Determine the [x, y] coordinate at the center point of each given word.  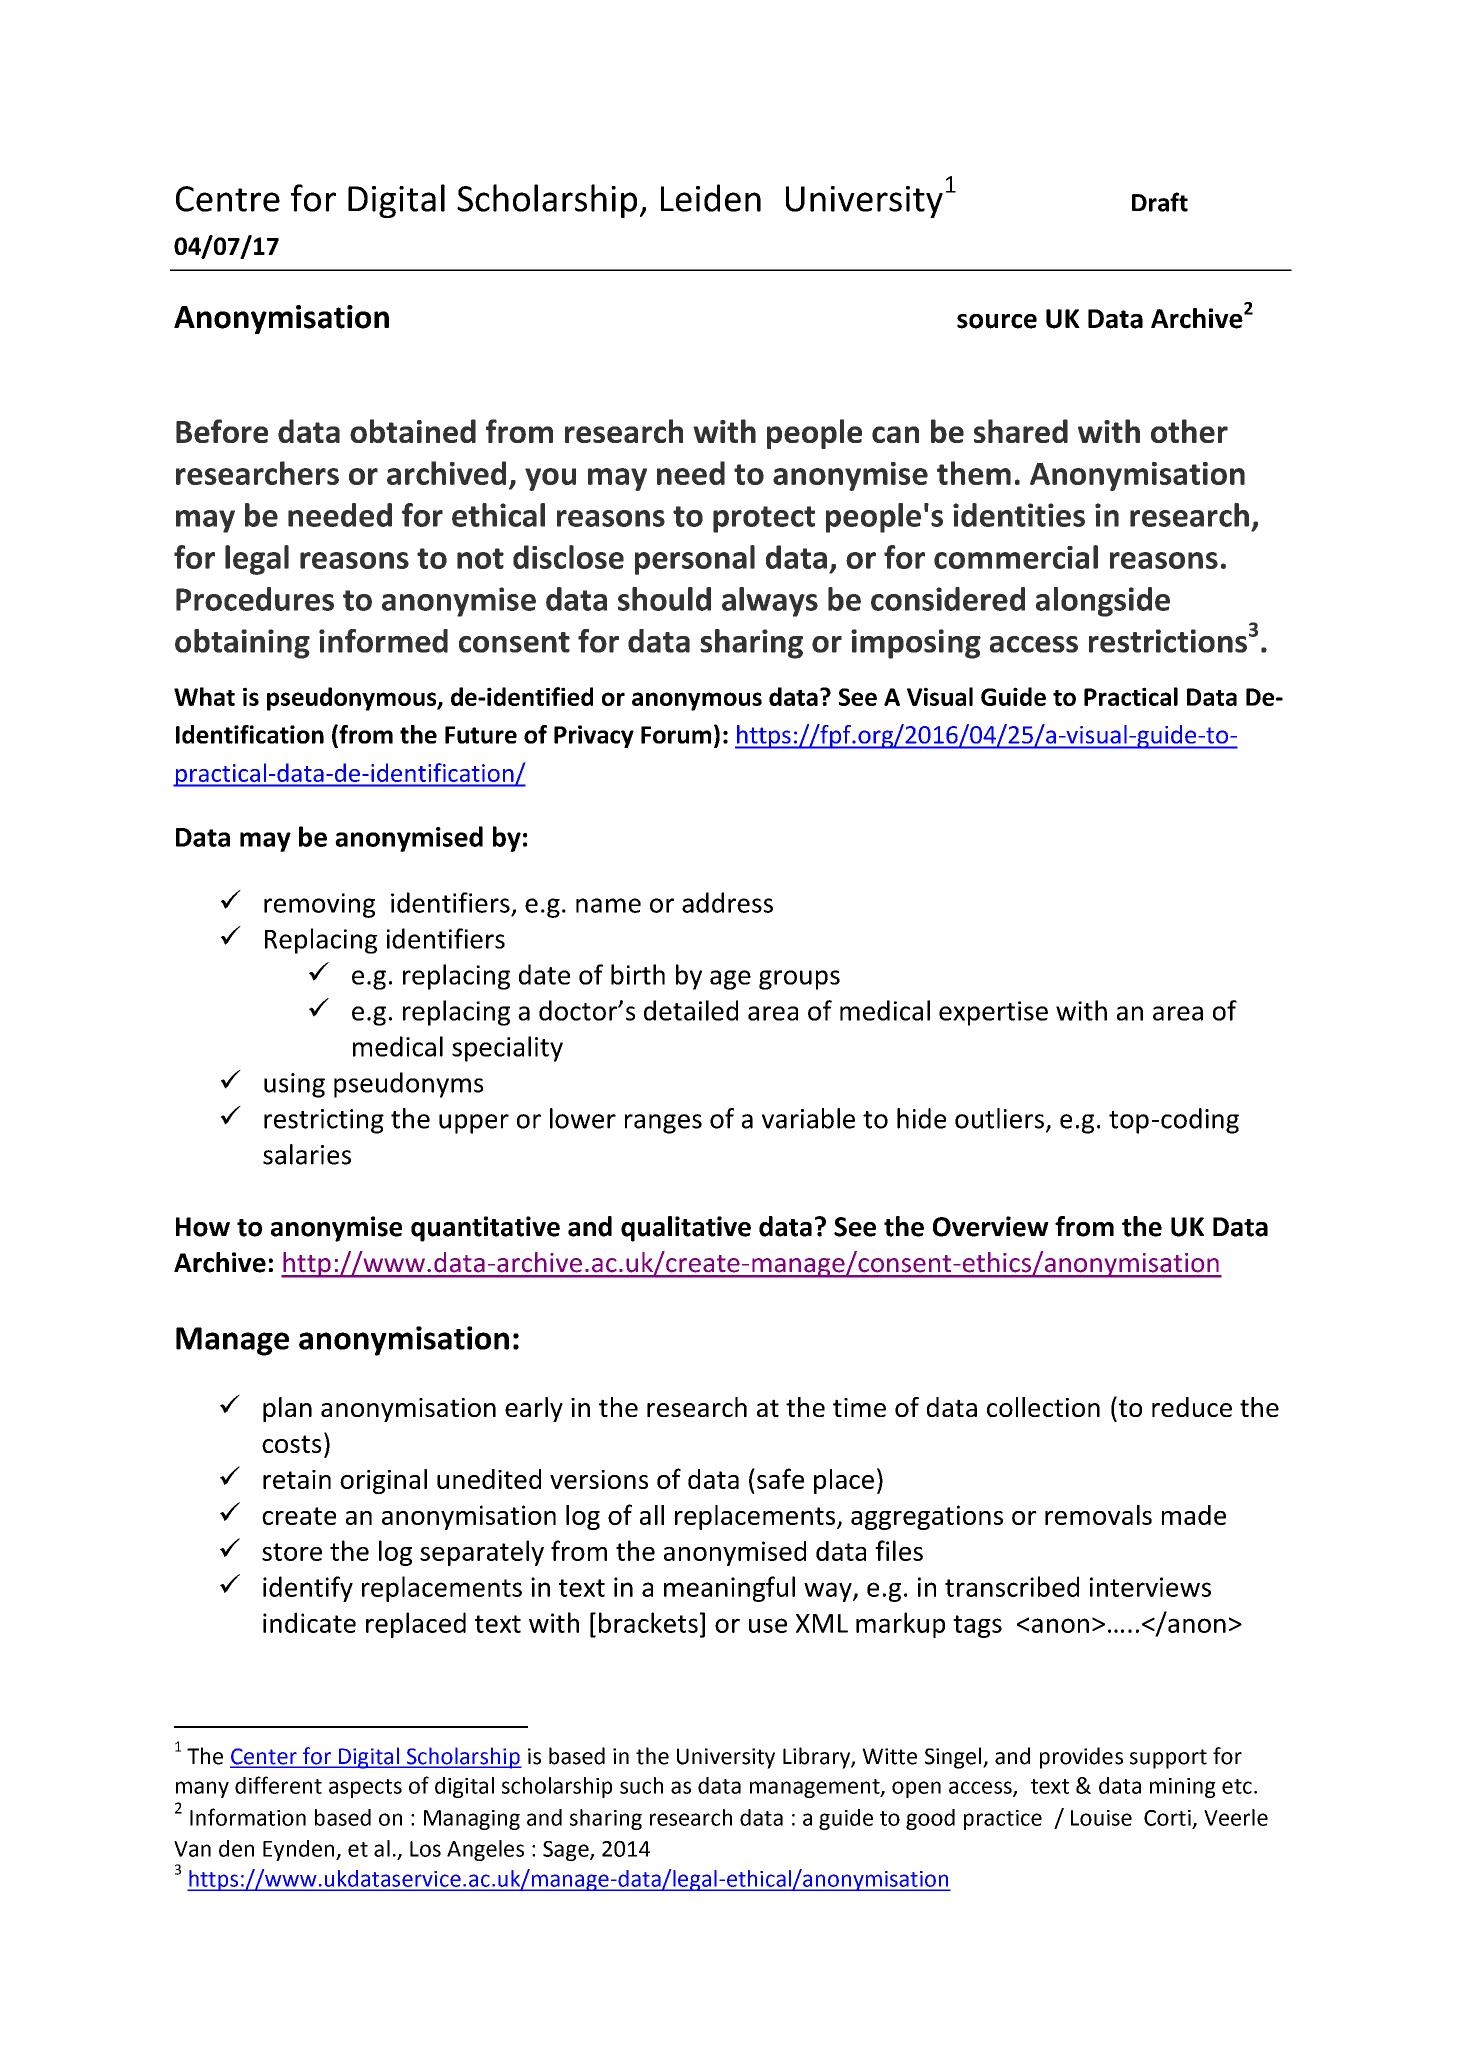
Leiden [711, 198]
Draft [1160, 202]
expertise [993, 1013]
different [278, 1785]
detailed [691, 1010]
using [294, 1085]
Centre [228, 199]
